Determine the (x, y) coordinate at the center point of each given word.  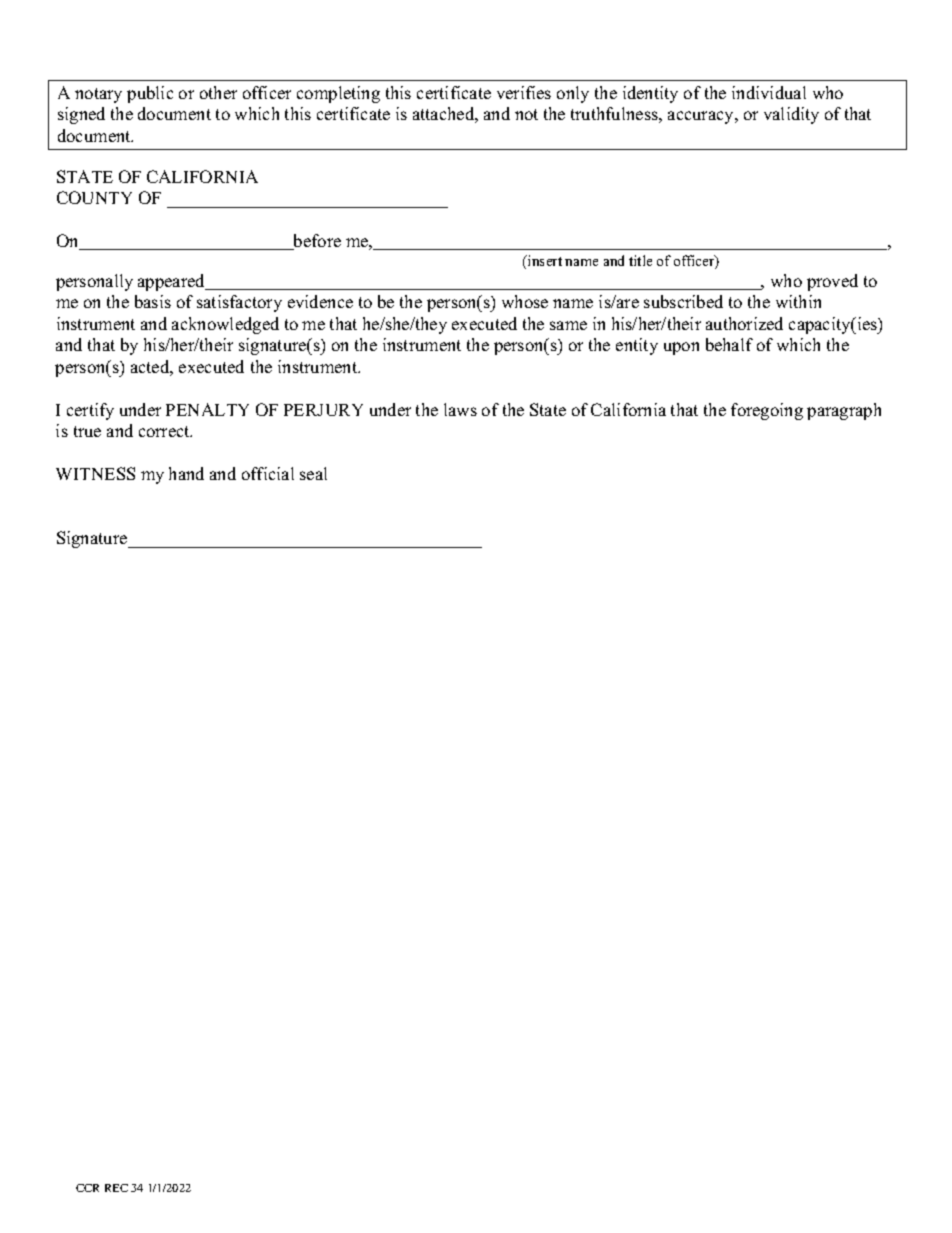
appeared (173, 282)
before (316, 242)
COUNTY (94, 197)
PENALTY (207, 409)
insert (544, 260)
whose (525, 301)
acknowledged (225, 325)
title (640, 260)
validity (791, 115)
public (150, 94)
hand (186, 473)
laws (460, 409)
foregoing (767, 411)
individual (769, 92)
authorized (744, 323)
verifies (524, 92)
